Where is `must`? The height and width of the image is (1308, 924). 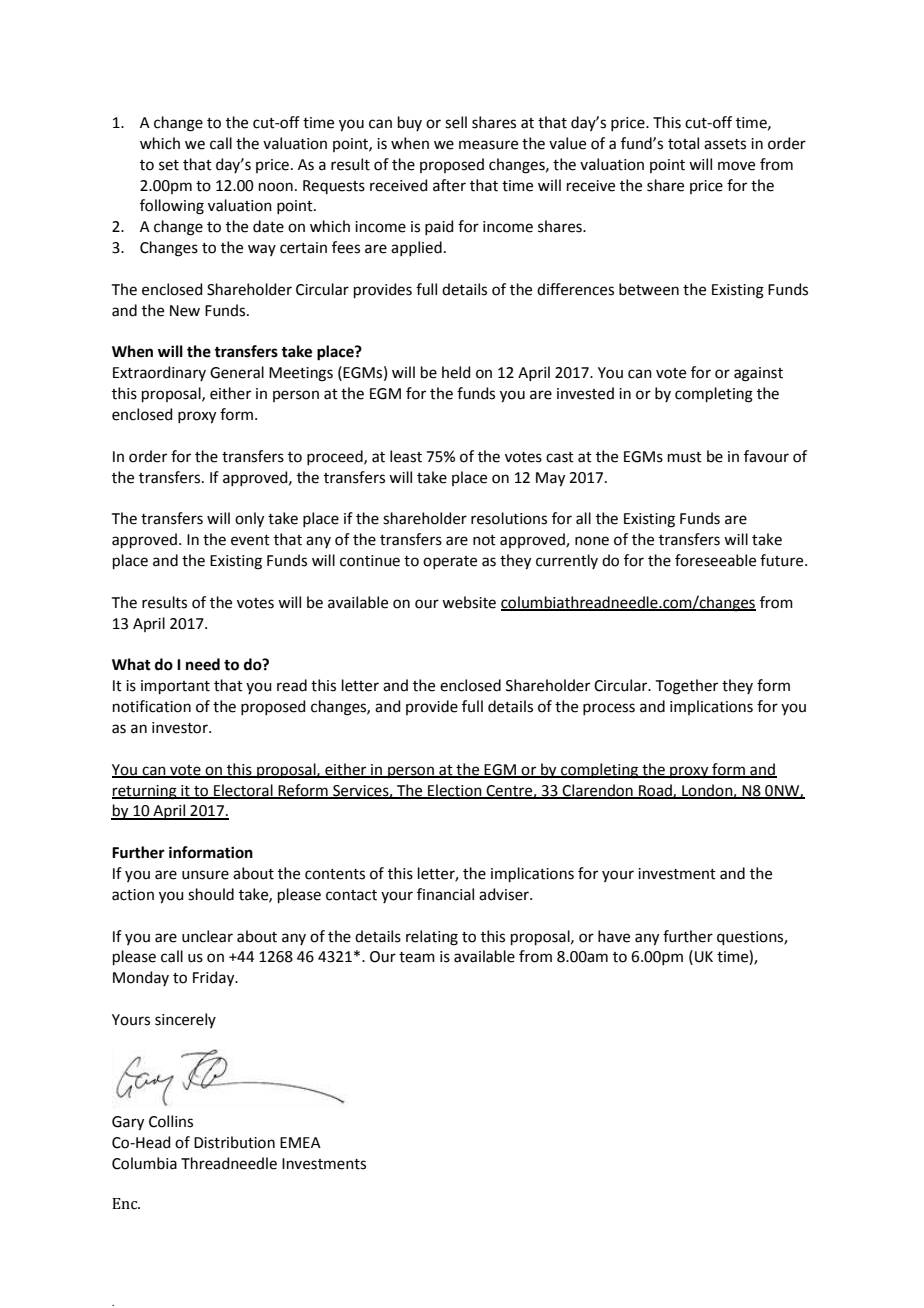 must is located at coordinates (685, 457).
